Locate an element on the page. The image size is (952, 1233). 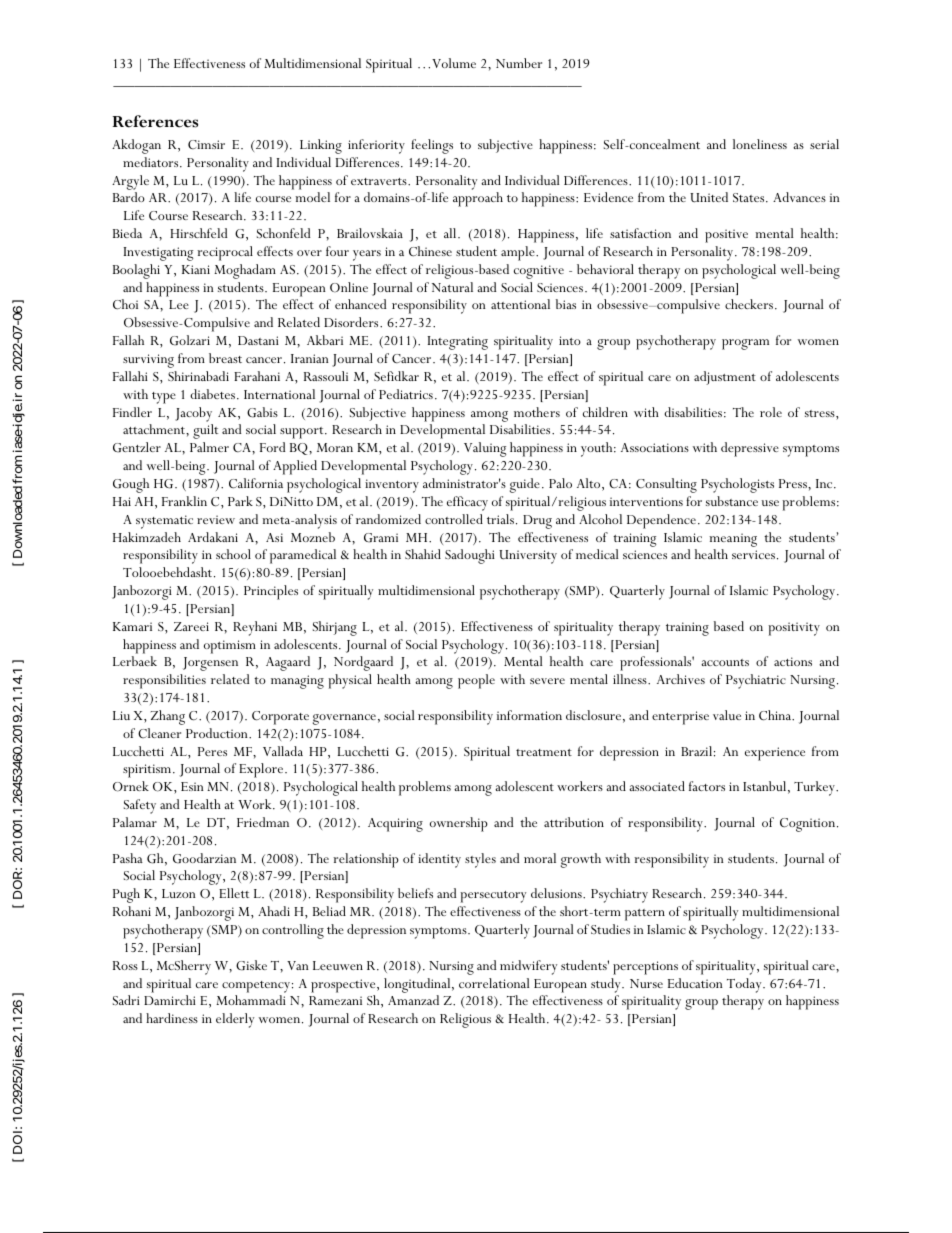
loneliness is located at coordinates (760, 144).
